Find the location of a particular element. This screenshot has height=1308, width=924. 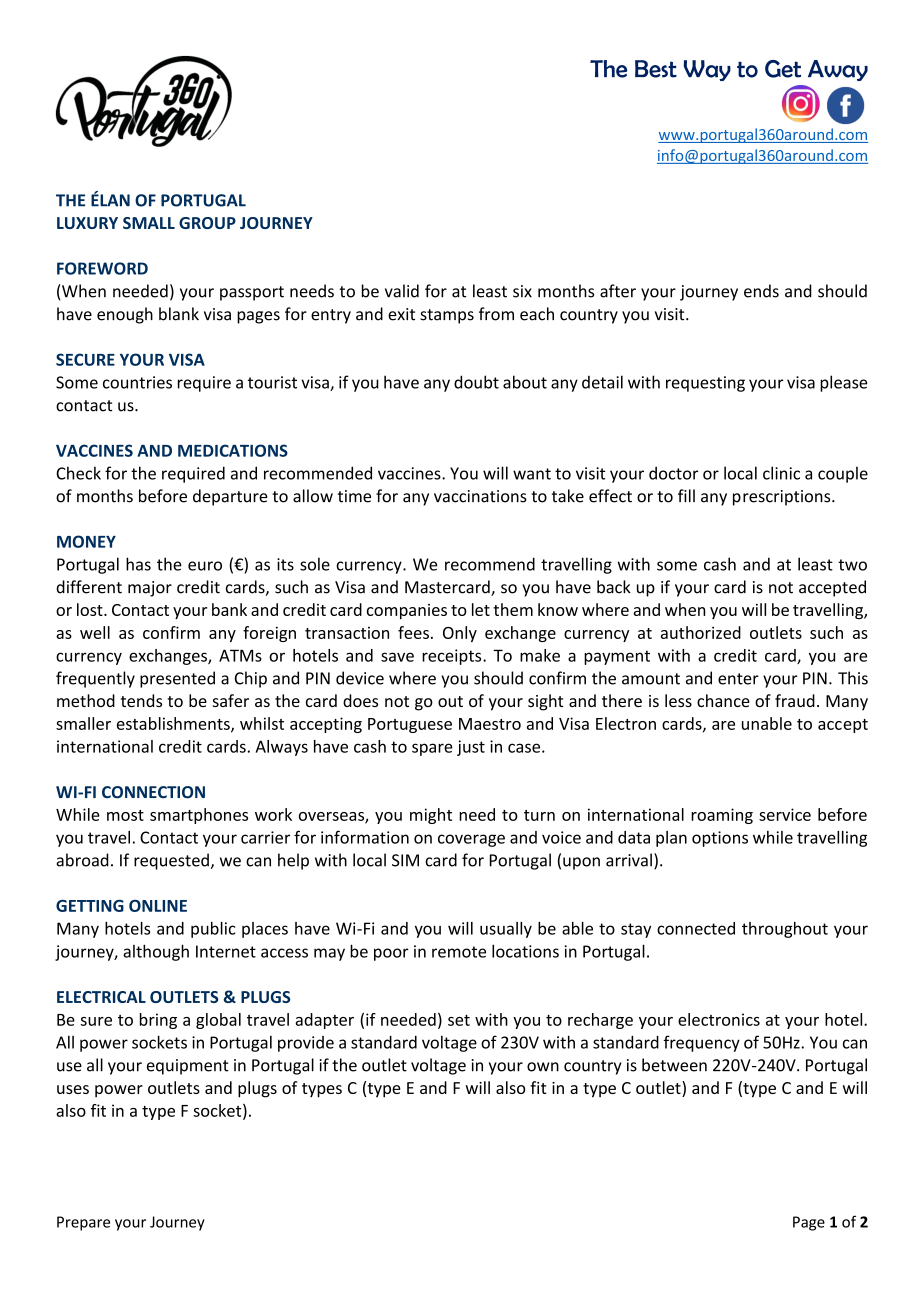

Best is located at coordinates (656, 69).
